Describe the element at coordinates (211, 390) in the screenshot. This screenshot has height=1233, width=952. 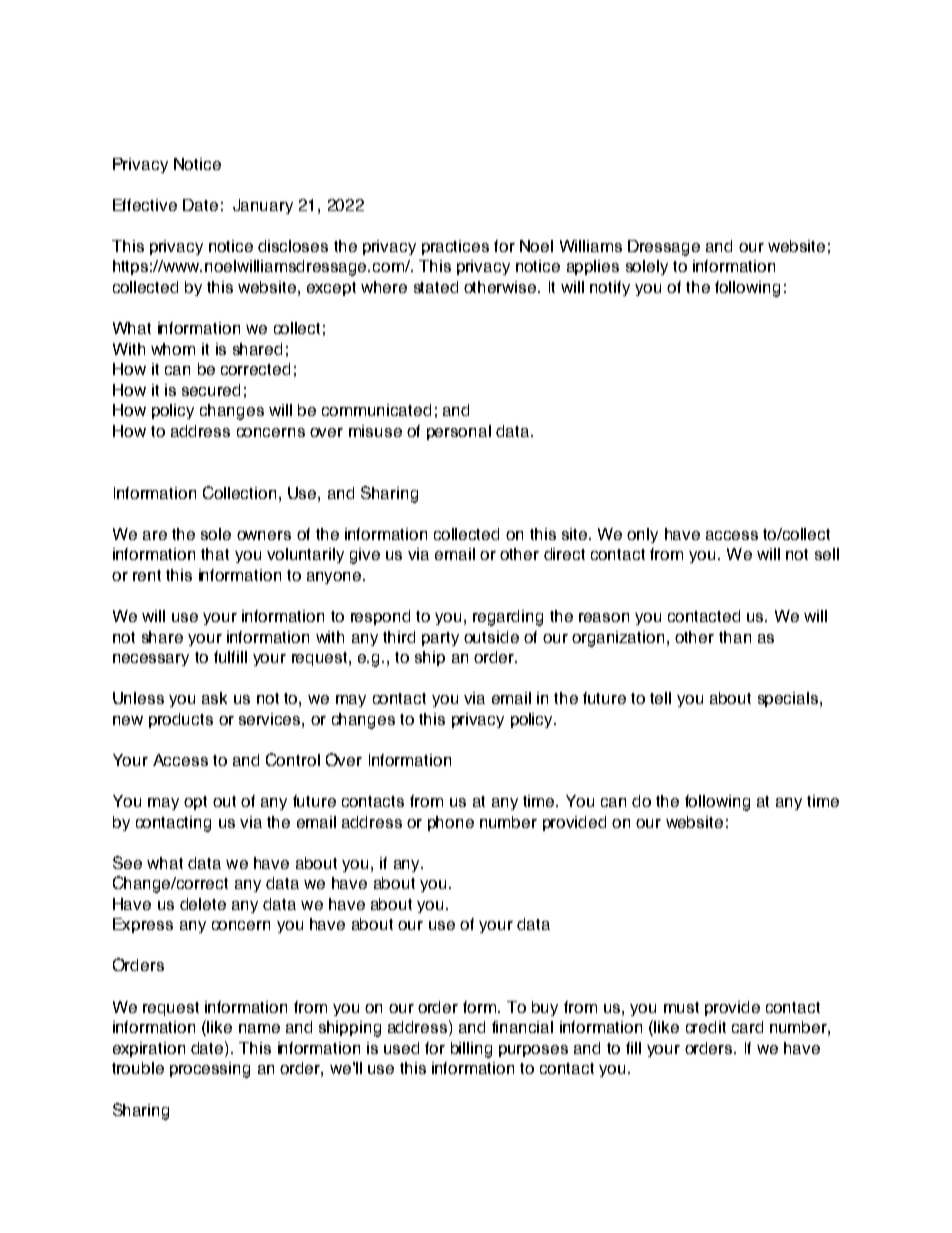
I see `secured` at that location.
